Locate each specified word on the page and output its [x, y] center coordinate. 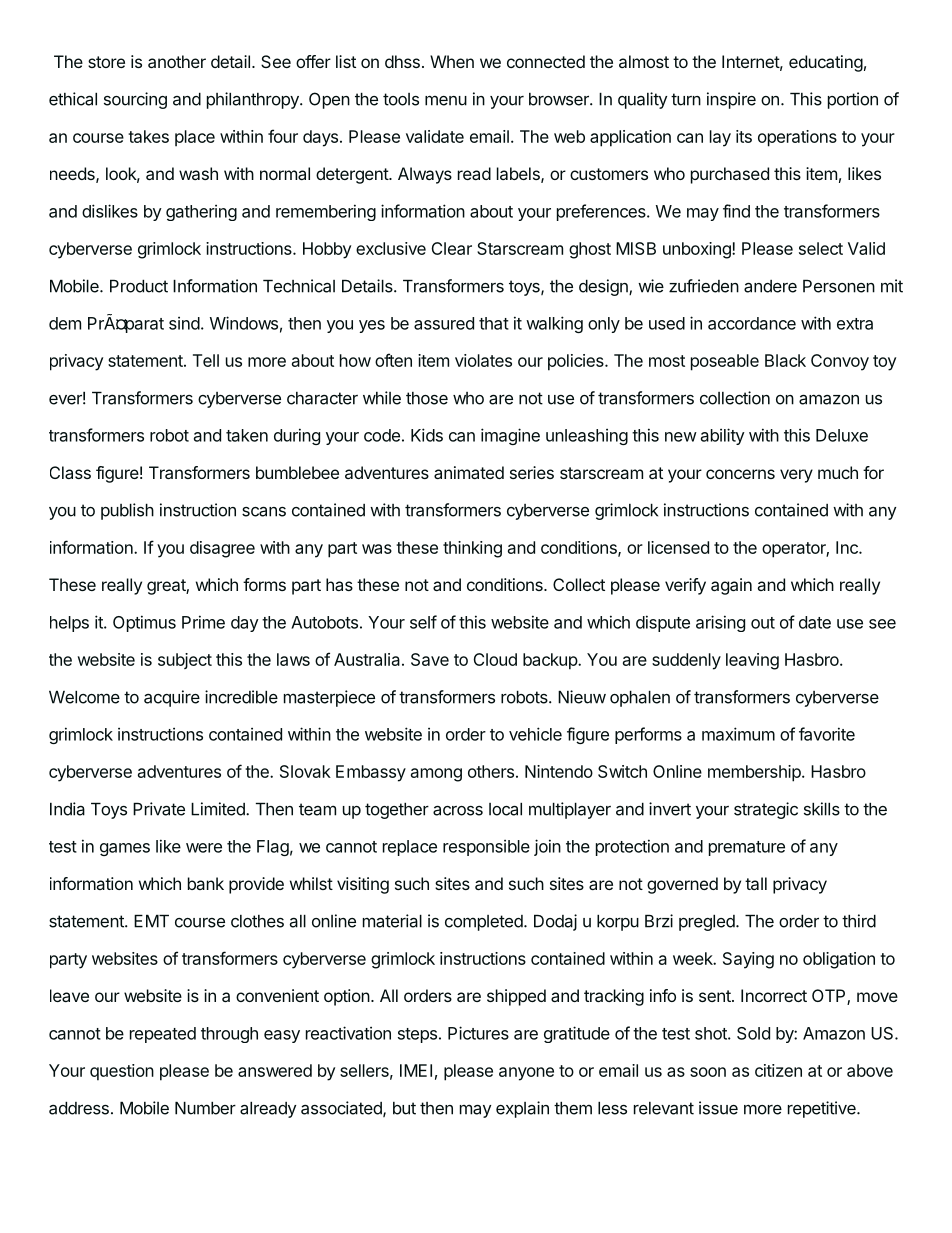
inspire [731, 100]
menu [446, 101]
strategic [766, 810]
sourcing [135, 100]
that [494, 323]
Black [785, 360]
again [731, 586]
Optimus [144, 623]
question [122, 1072]
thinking [472, 549]
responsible [486, 848]
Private [159, 809]
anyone [526, 1074]
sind [184, 323]
